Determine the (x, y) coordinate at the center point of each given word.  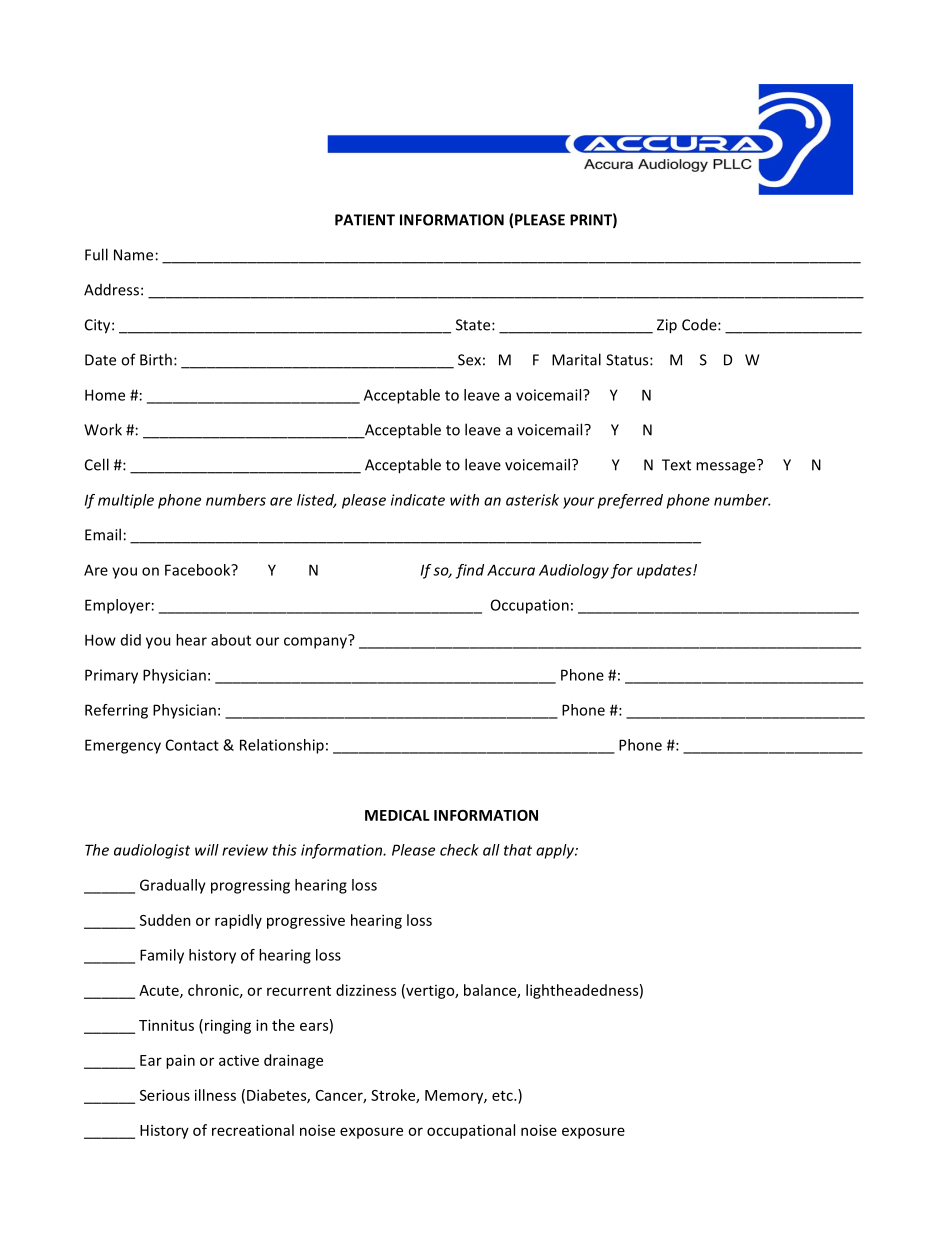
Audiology (574, 571)
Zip (667, 326)
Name (133, 255)
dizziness (366, 990)
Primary (111, 676)
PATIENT (365, 220)
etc (503, 1096)
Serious (165, 1095)
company (316, 642)
